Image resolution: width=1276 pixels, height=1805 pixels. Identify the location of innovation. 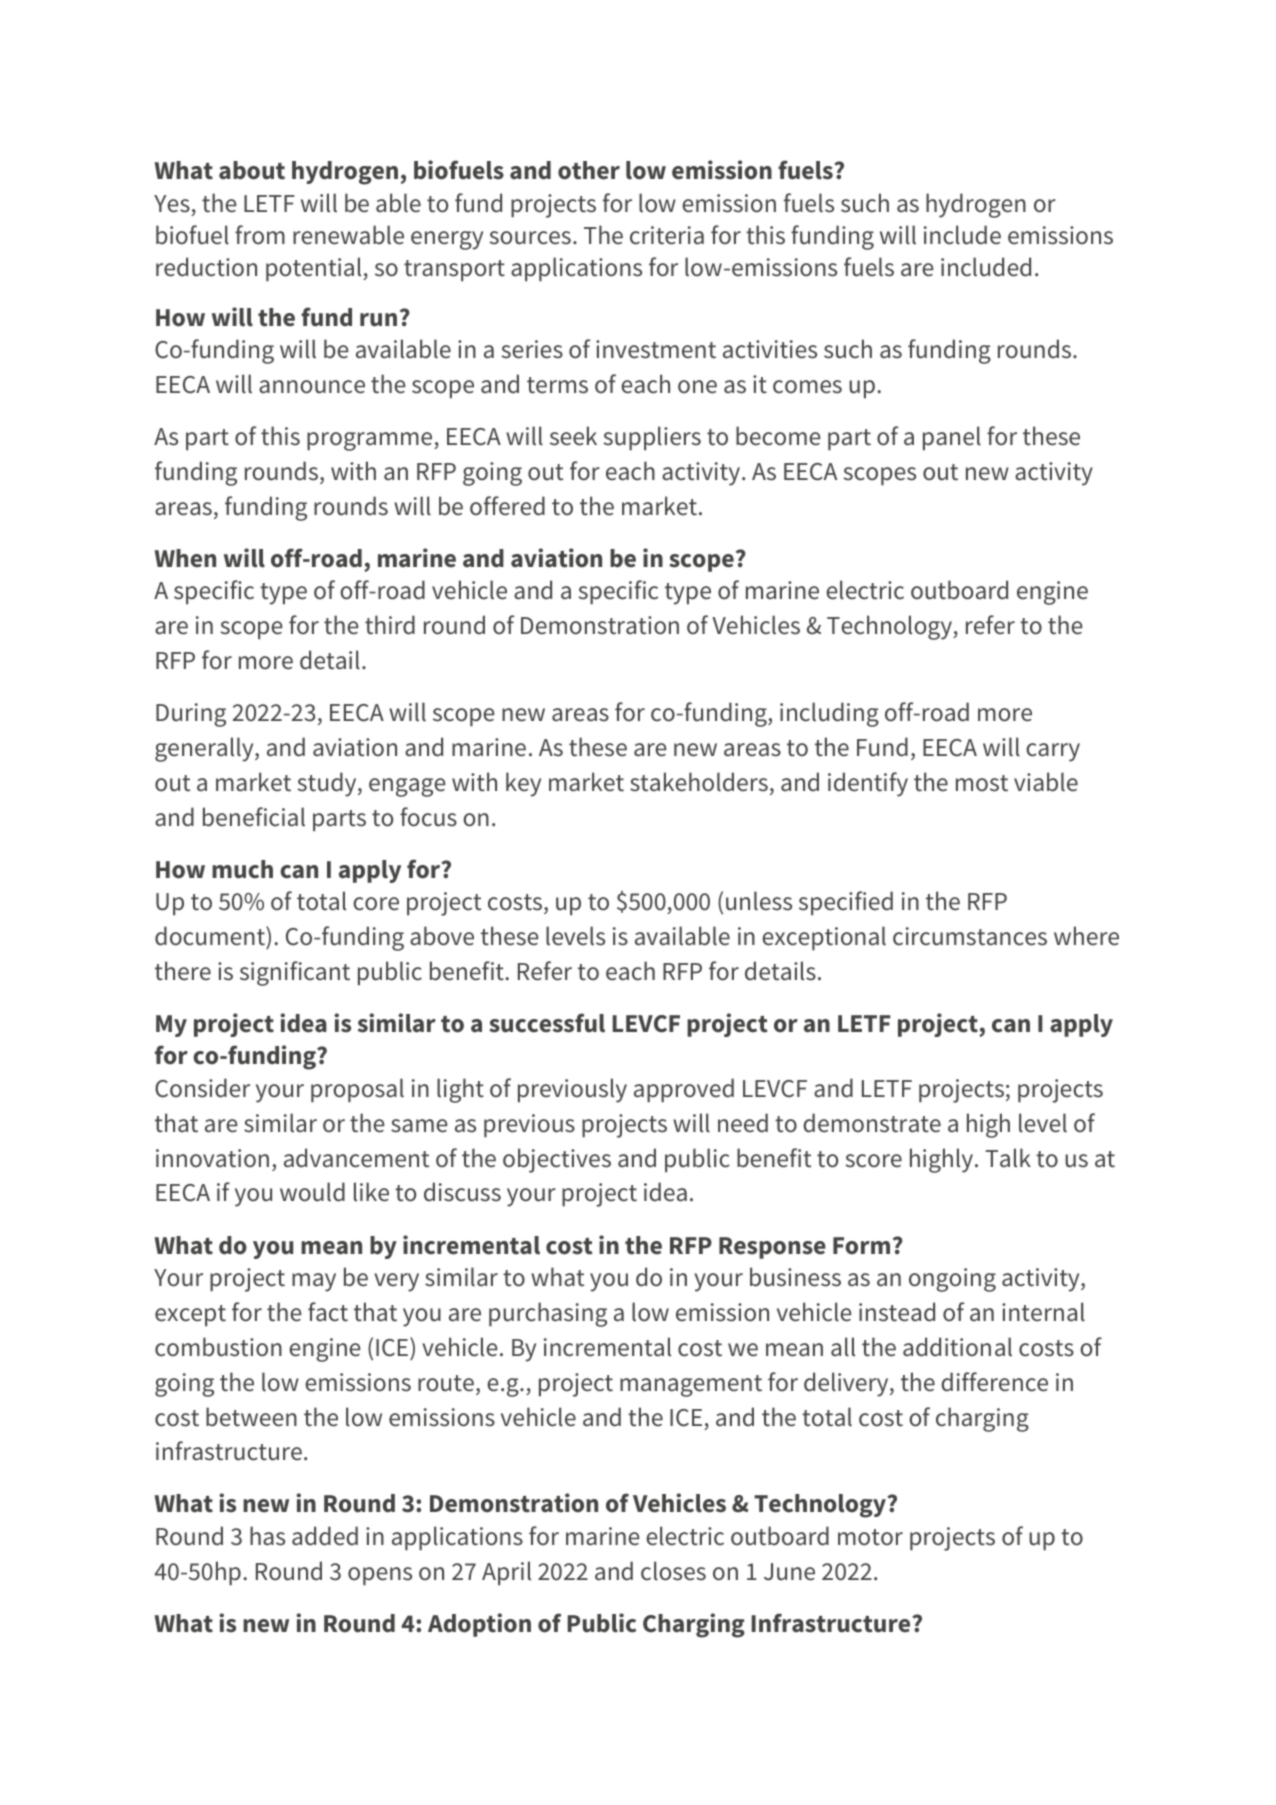
(212, 1158).
